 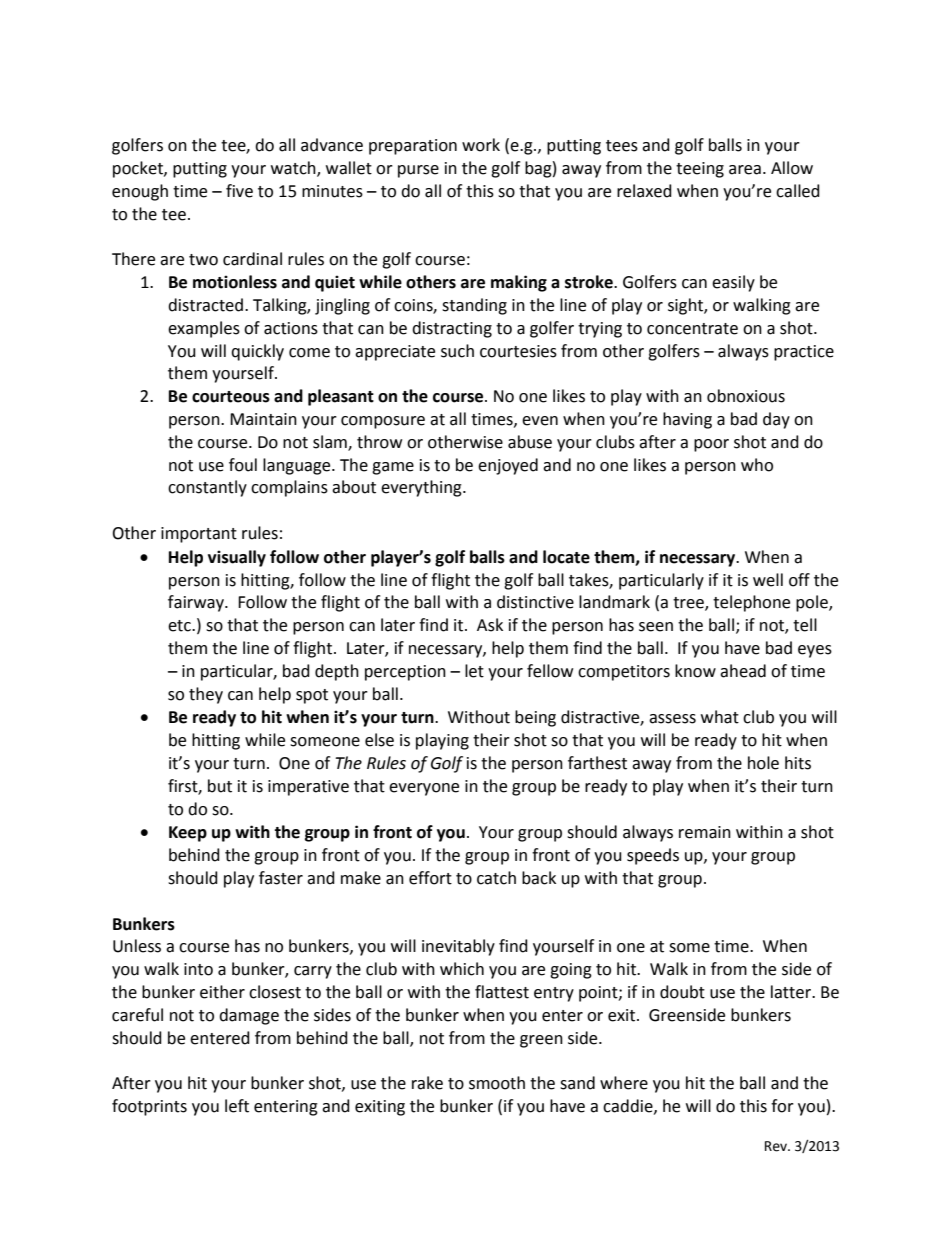 What do you see at coordinates (777, 1146) in the screenshot?
I see `Rev` at bounding box center [777, 1146].
